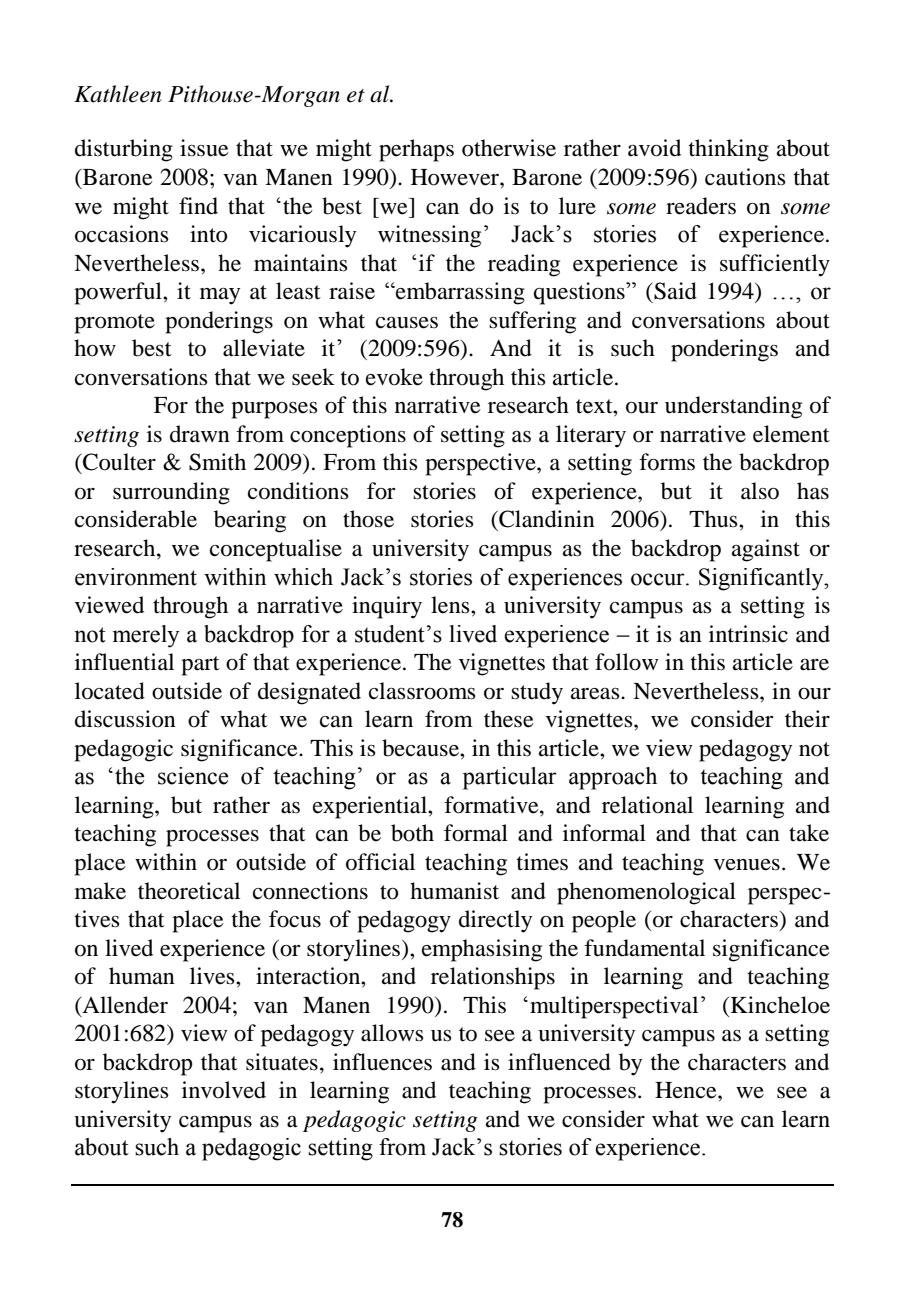 The width and height of the image is (924, 1311). I want to click on perhaps, so click(416, 150).
